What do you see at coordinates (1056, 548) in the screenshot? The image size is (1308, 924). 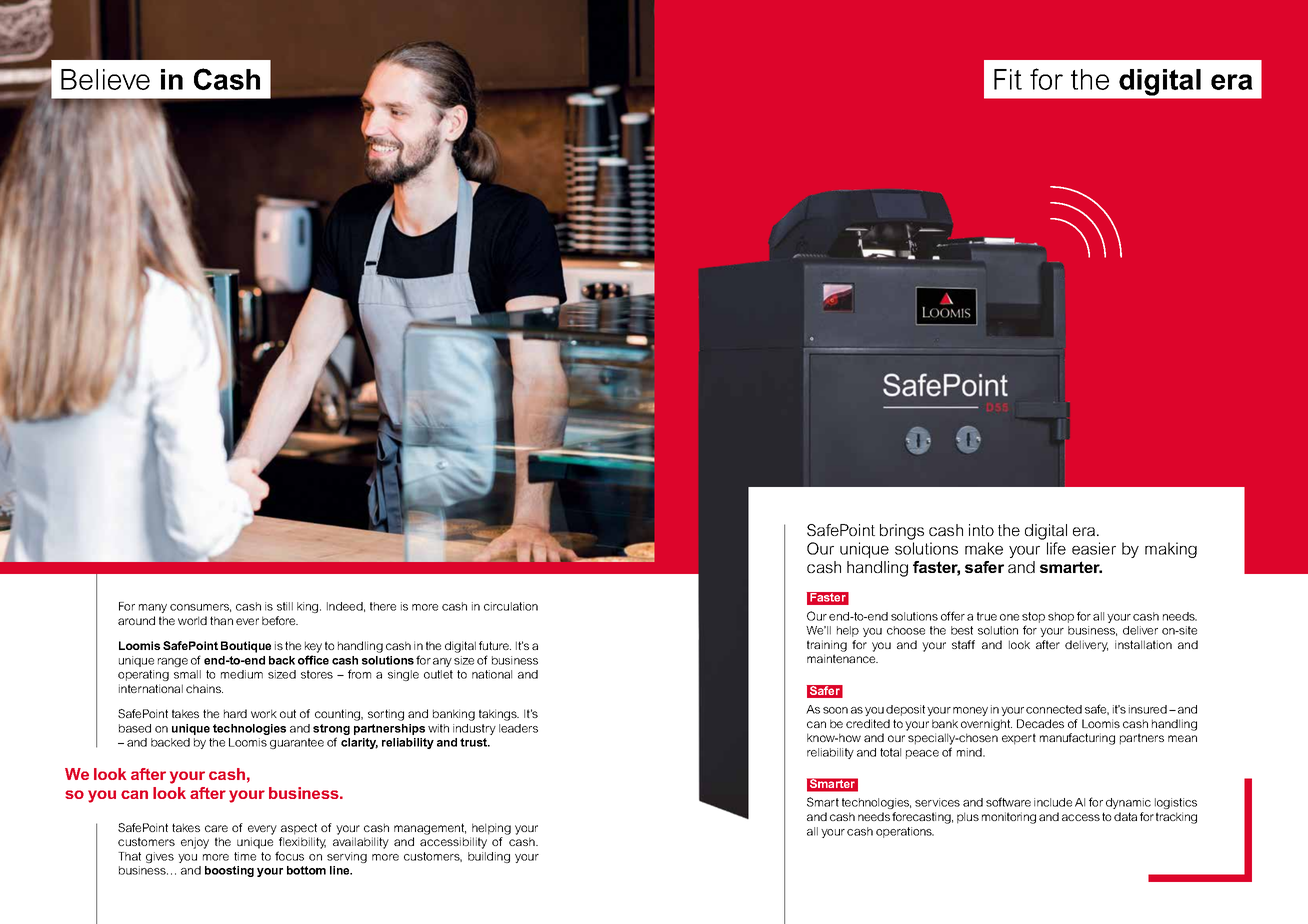 I see `life` at bounding box center [1056, 548].
